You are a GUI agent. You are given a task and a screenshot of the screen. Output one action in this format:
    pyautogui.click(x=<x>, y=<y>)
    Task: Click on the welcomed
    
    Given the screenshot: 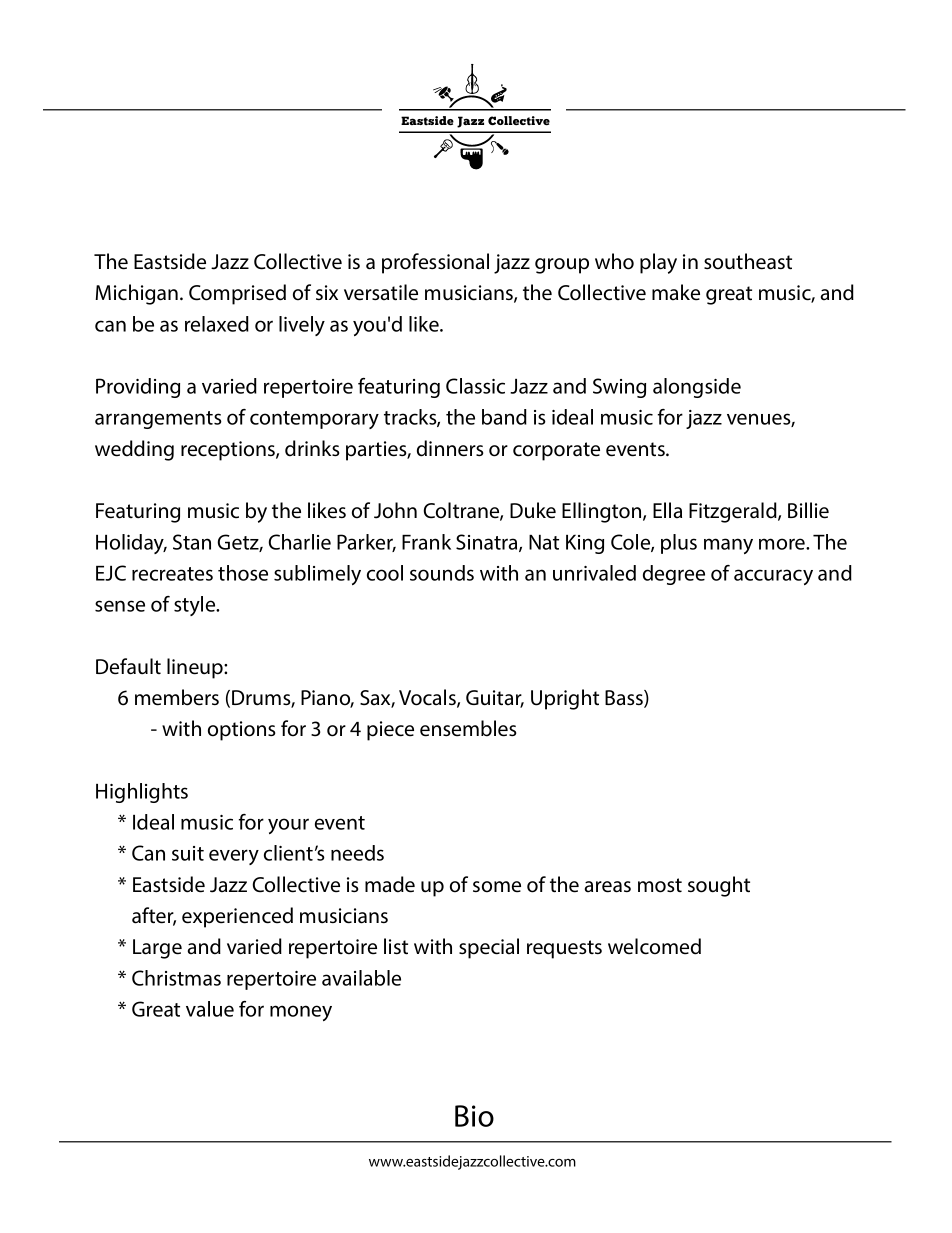 What is the action you would take?
    pyautogui.click(x=654, y=946)
